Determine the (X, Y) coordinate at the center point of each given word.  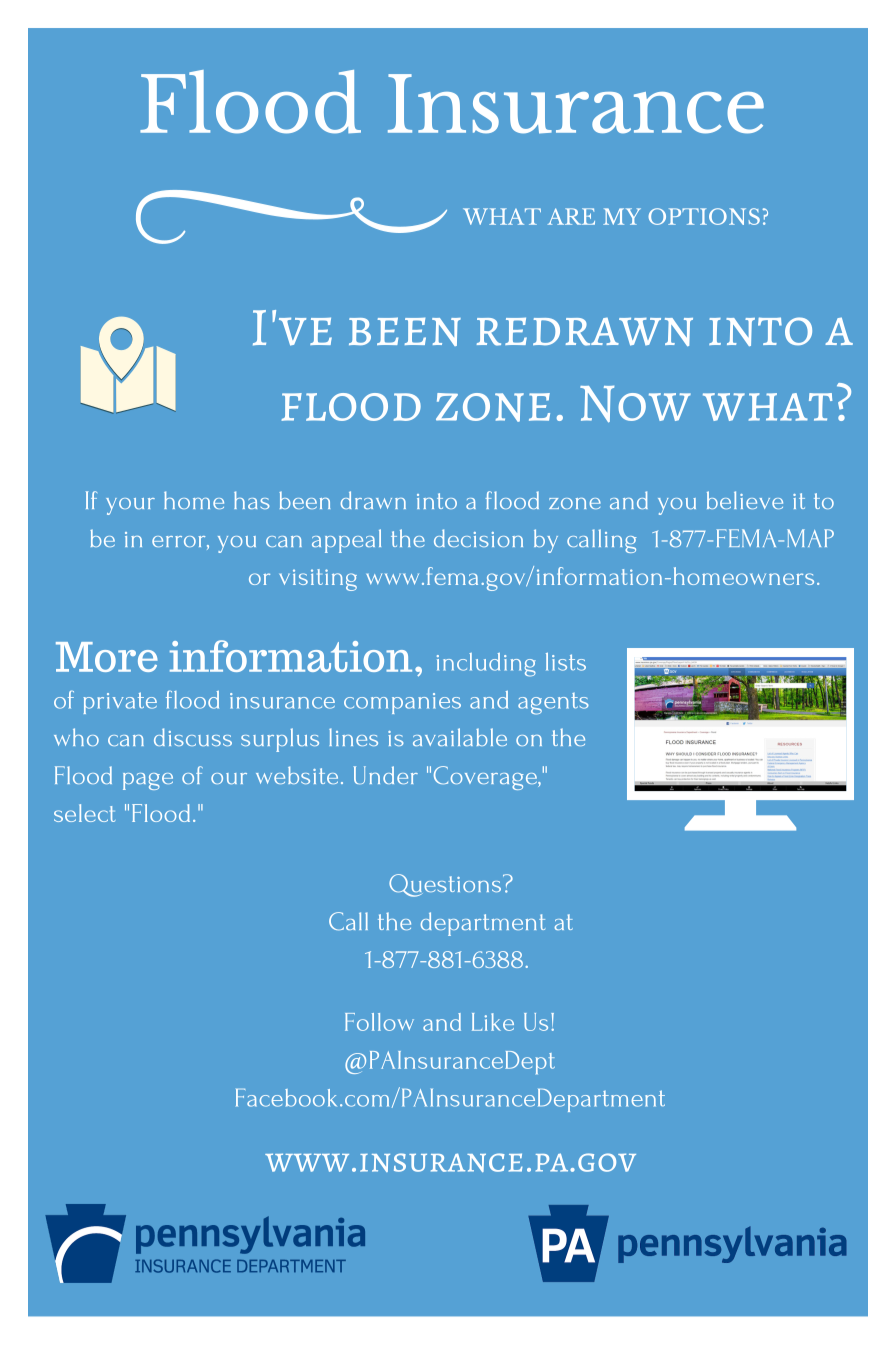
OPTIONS (704, 216)
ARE (571, 216)
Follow (379, 1022)
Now (635, 404)
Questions (446, 885)
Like (493, 1022)
